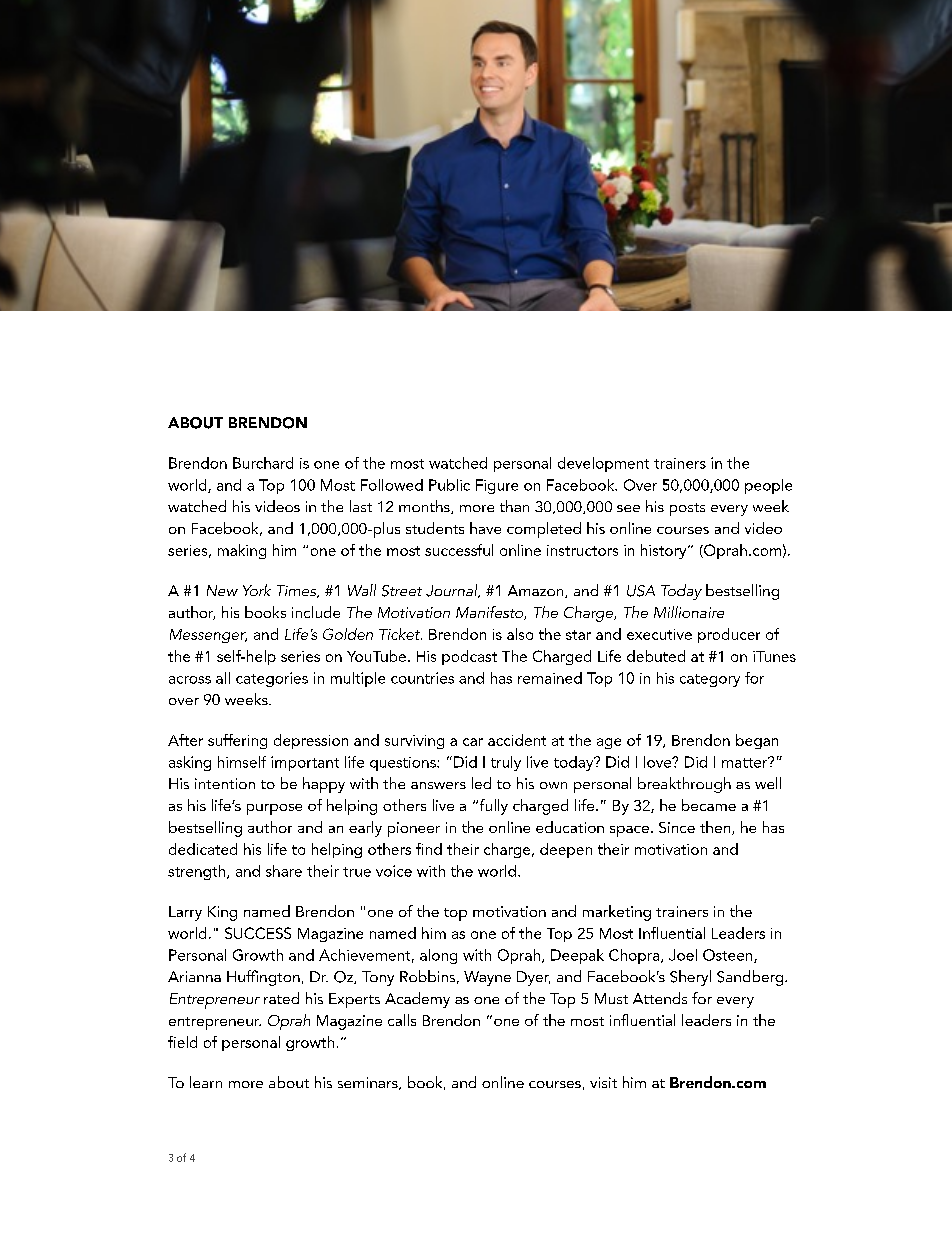  Describe the element at coordinates (361, 506) in the screenshot. I see `last` at that location.
